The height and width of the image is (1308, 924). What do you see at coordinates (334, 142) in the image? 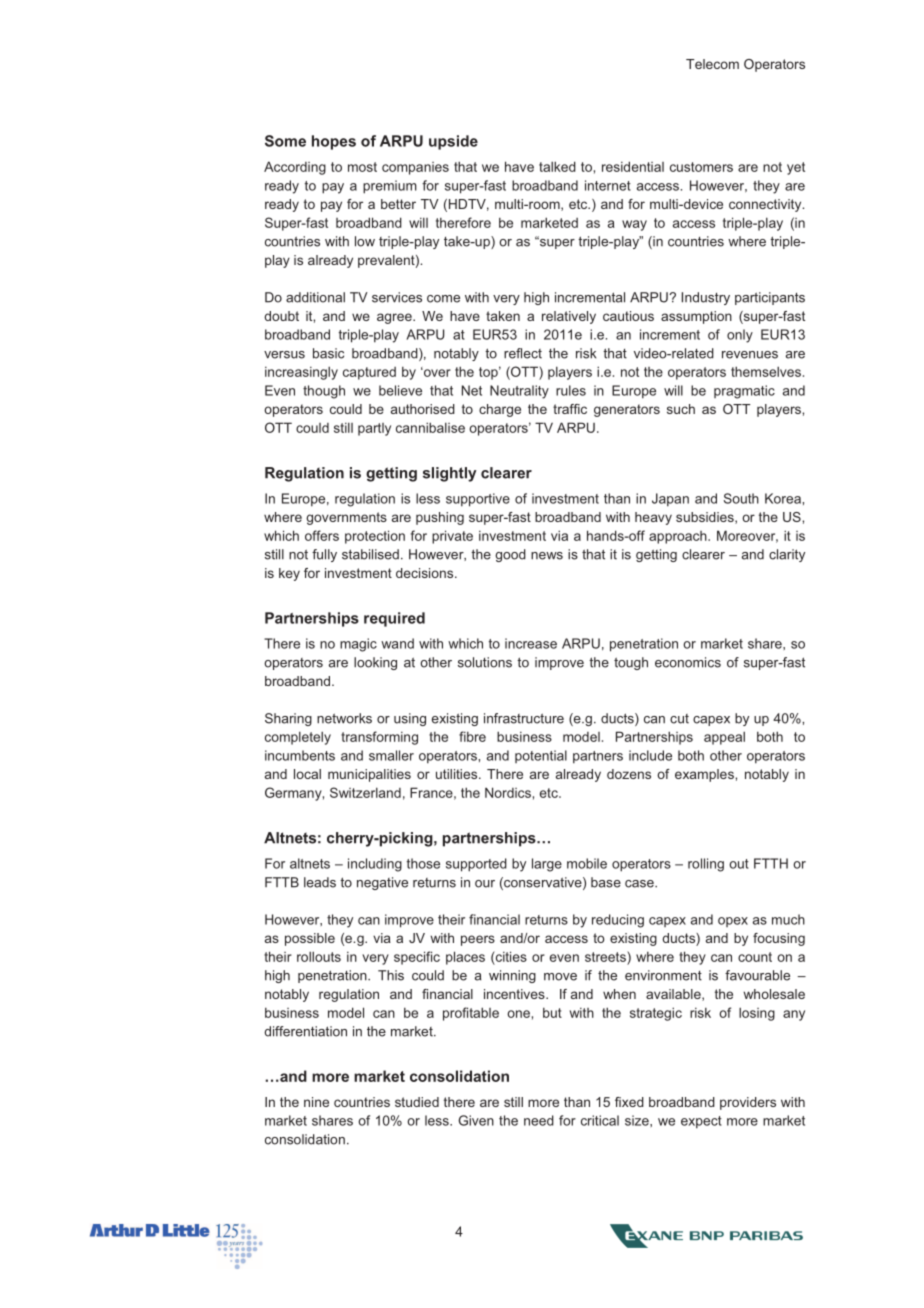
I see `hopes` at bounding box center [334, 142].
